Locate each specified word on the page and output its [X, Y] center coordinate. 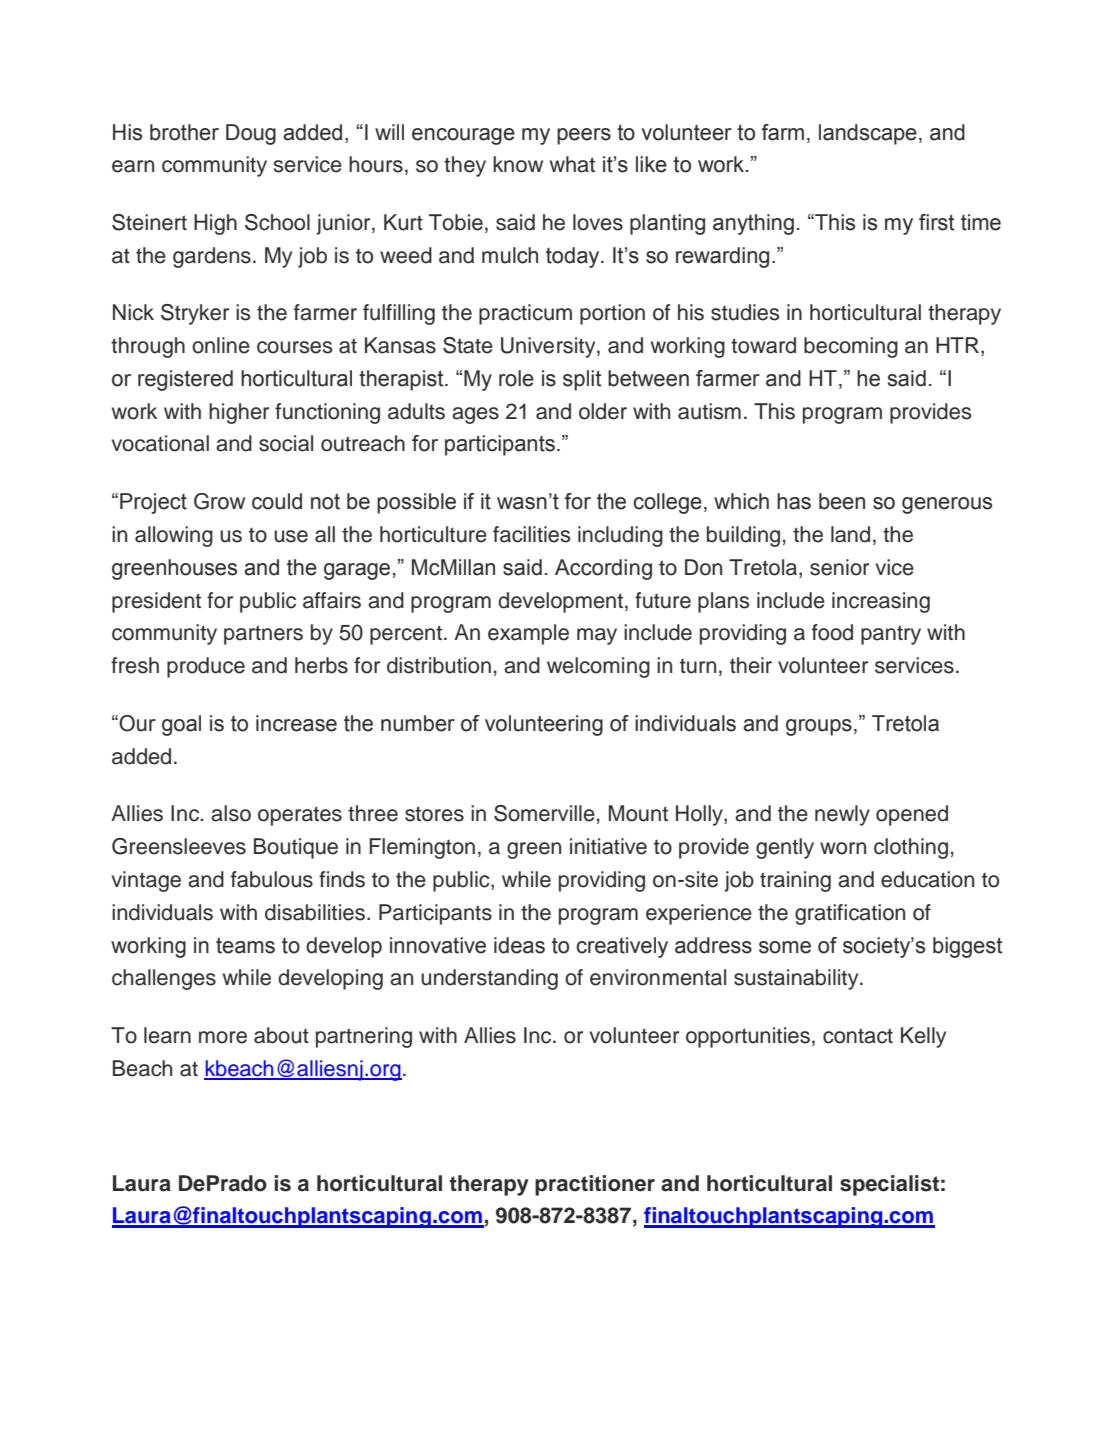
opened [912, 815]
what [572, 164]
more [223, 1037]
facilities [531, 534]
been [842, 501]
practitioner [595, 1185]
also [231, 813]
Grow [219, 501]
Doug [251, 134]
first [937, 222]
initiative [608, 846]
